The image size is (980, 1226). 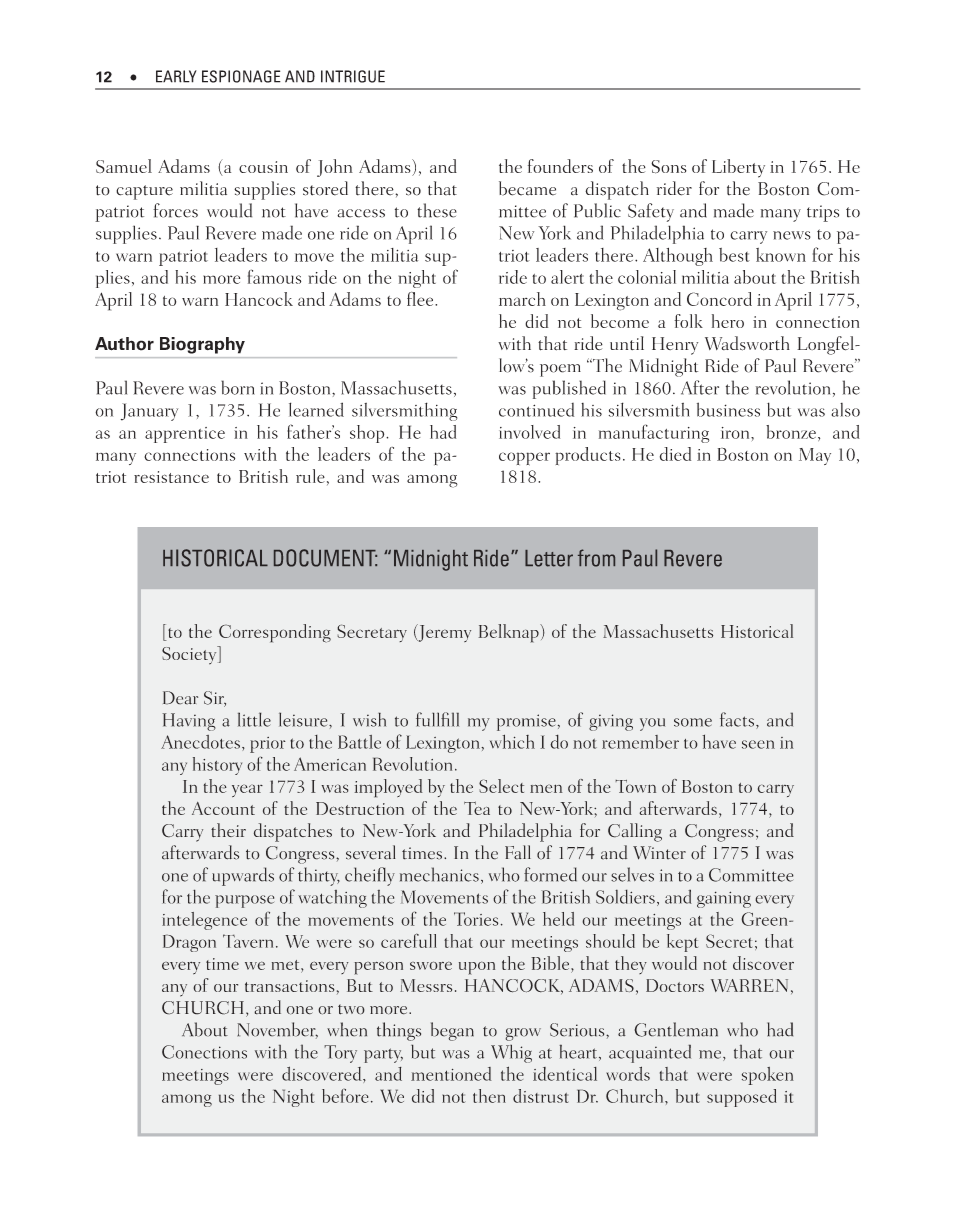 What do you see at coordinates (277, 1030) in the document?
I see `November` at bounding box center [277, 1030].
